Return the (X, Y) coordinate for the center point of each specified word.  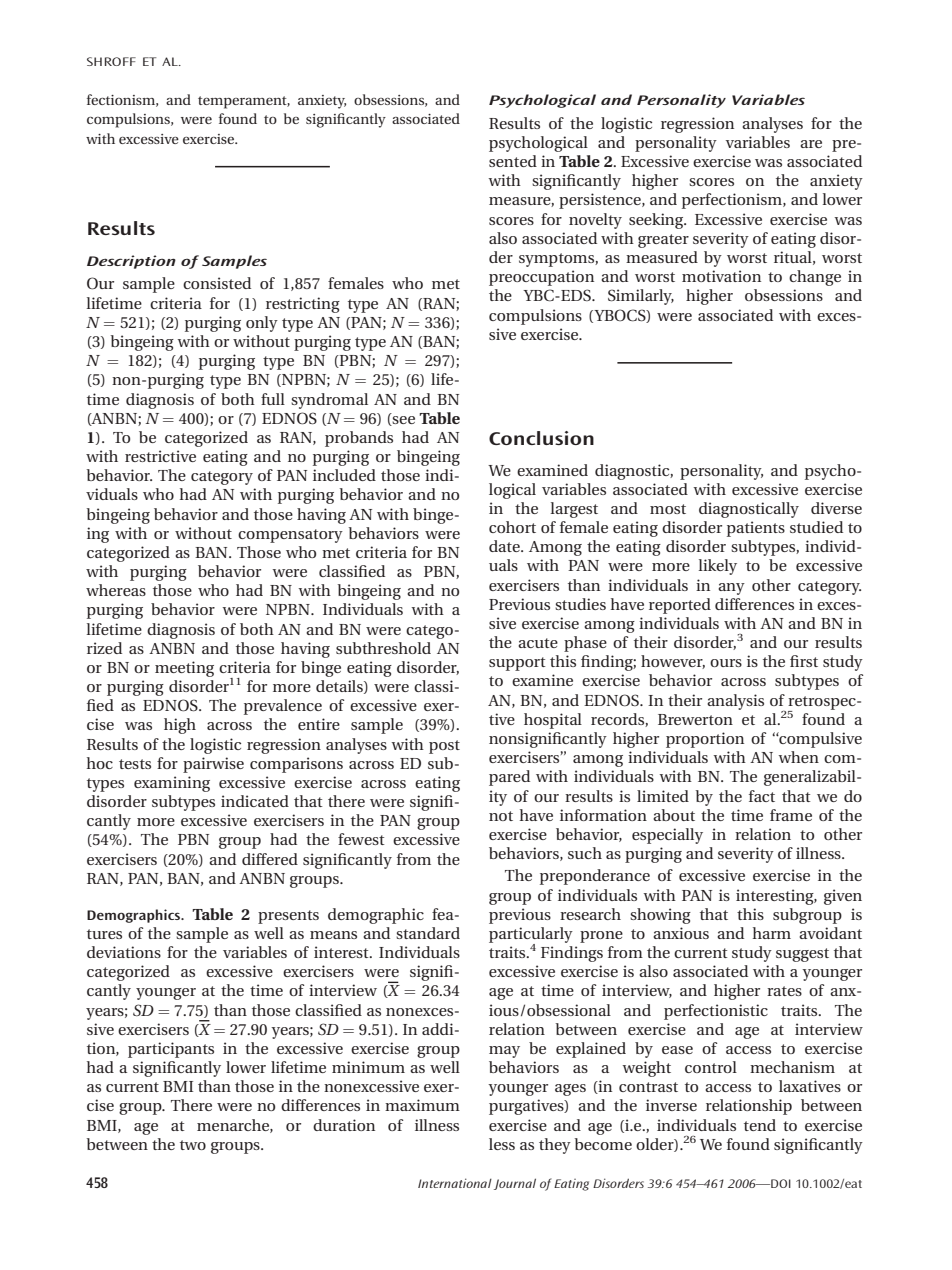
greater (663, 241)
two (193, 1145)
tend (760, 1125)
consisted (217, 283)
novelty (595, 221)
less (502, 1144)
